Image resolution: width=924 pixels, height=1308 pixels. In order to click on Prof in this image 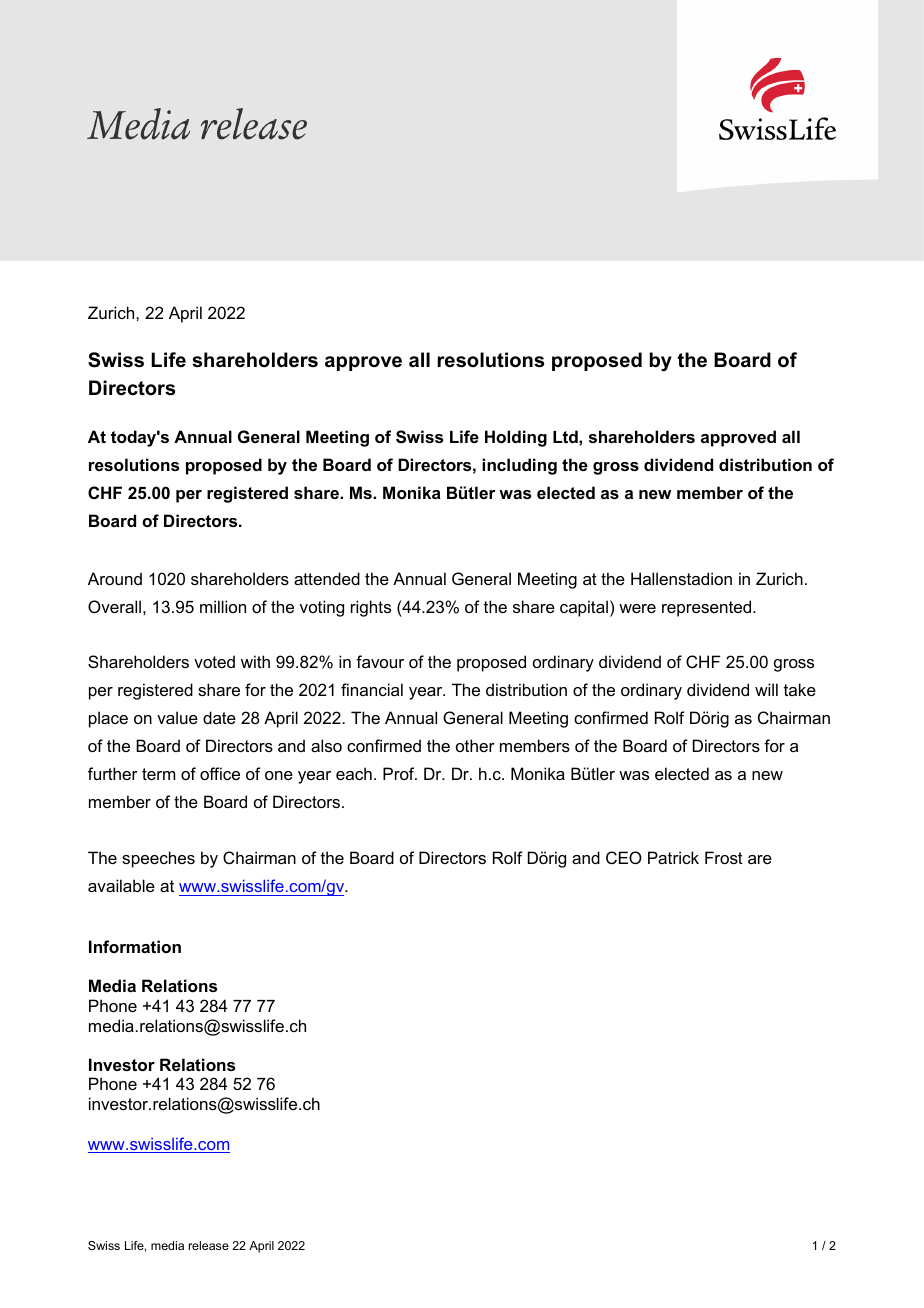, I will do `click(400, 773)`.
